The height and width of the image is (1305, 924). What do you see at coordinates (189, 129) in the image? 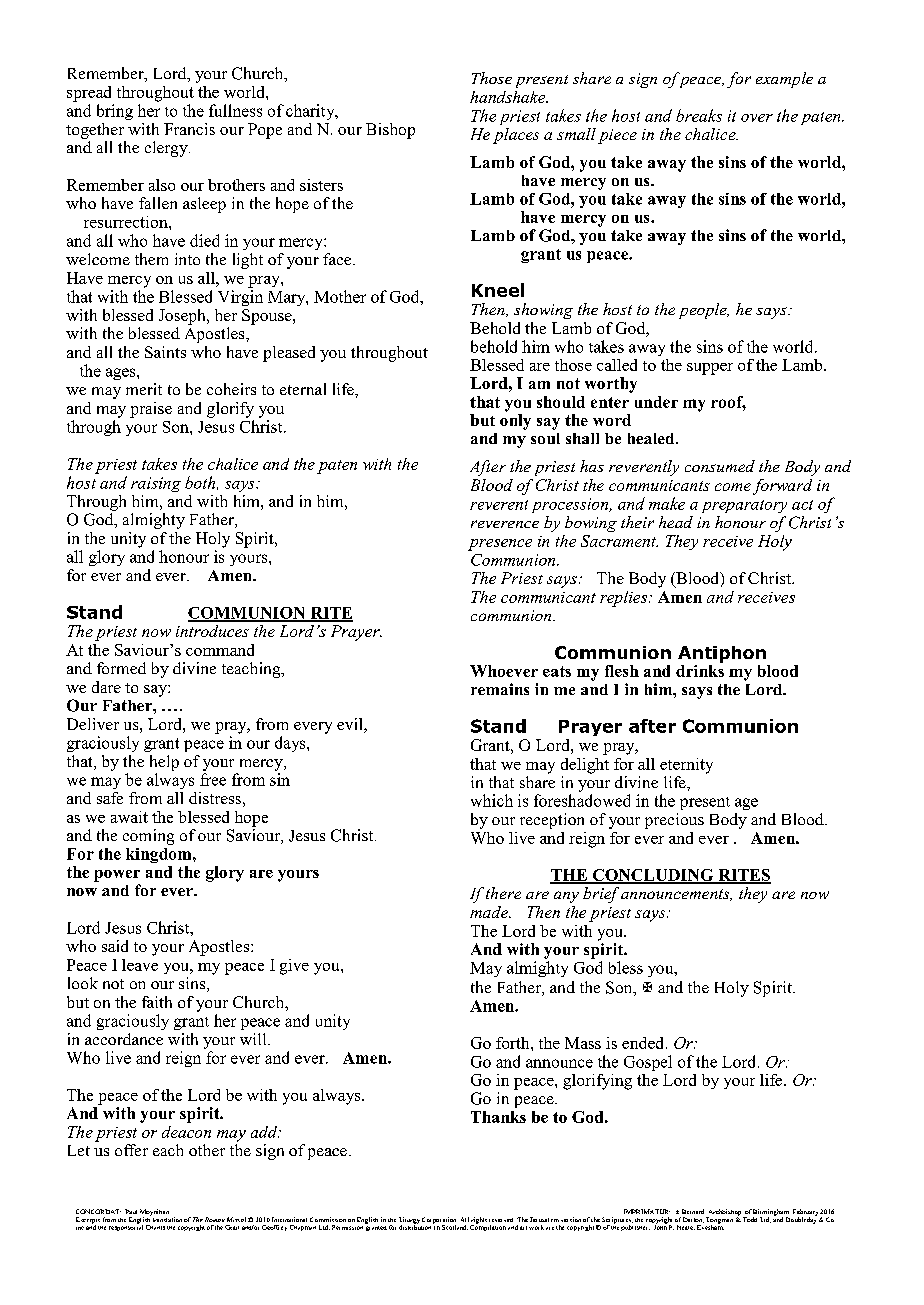
I see `Francis` at bounding box center [189, 129].
